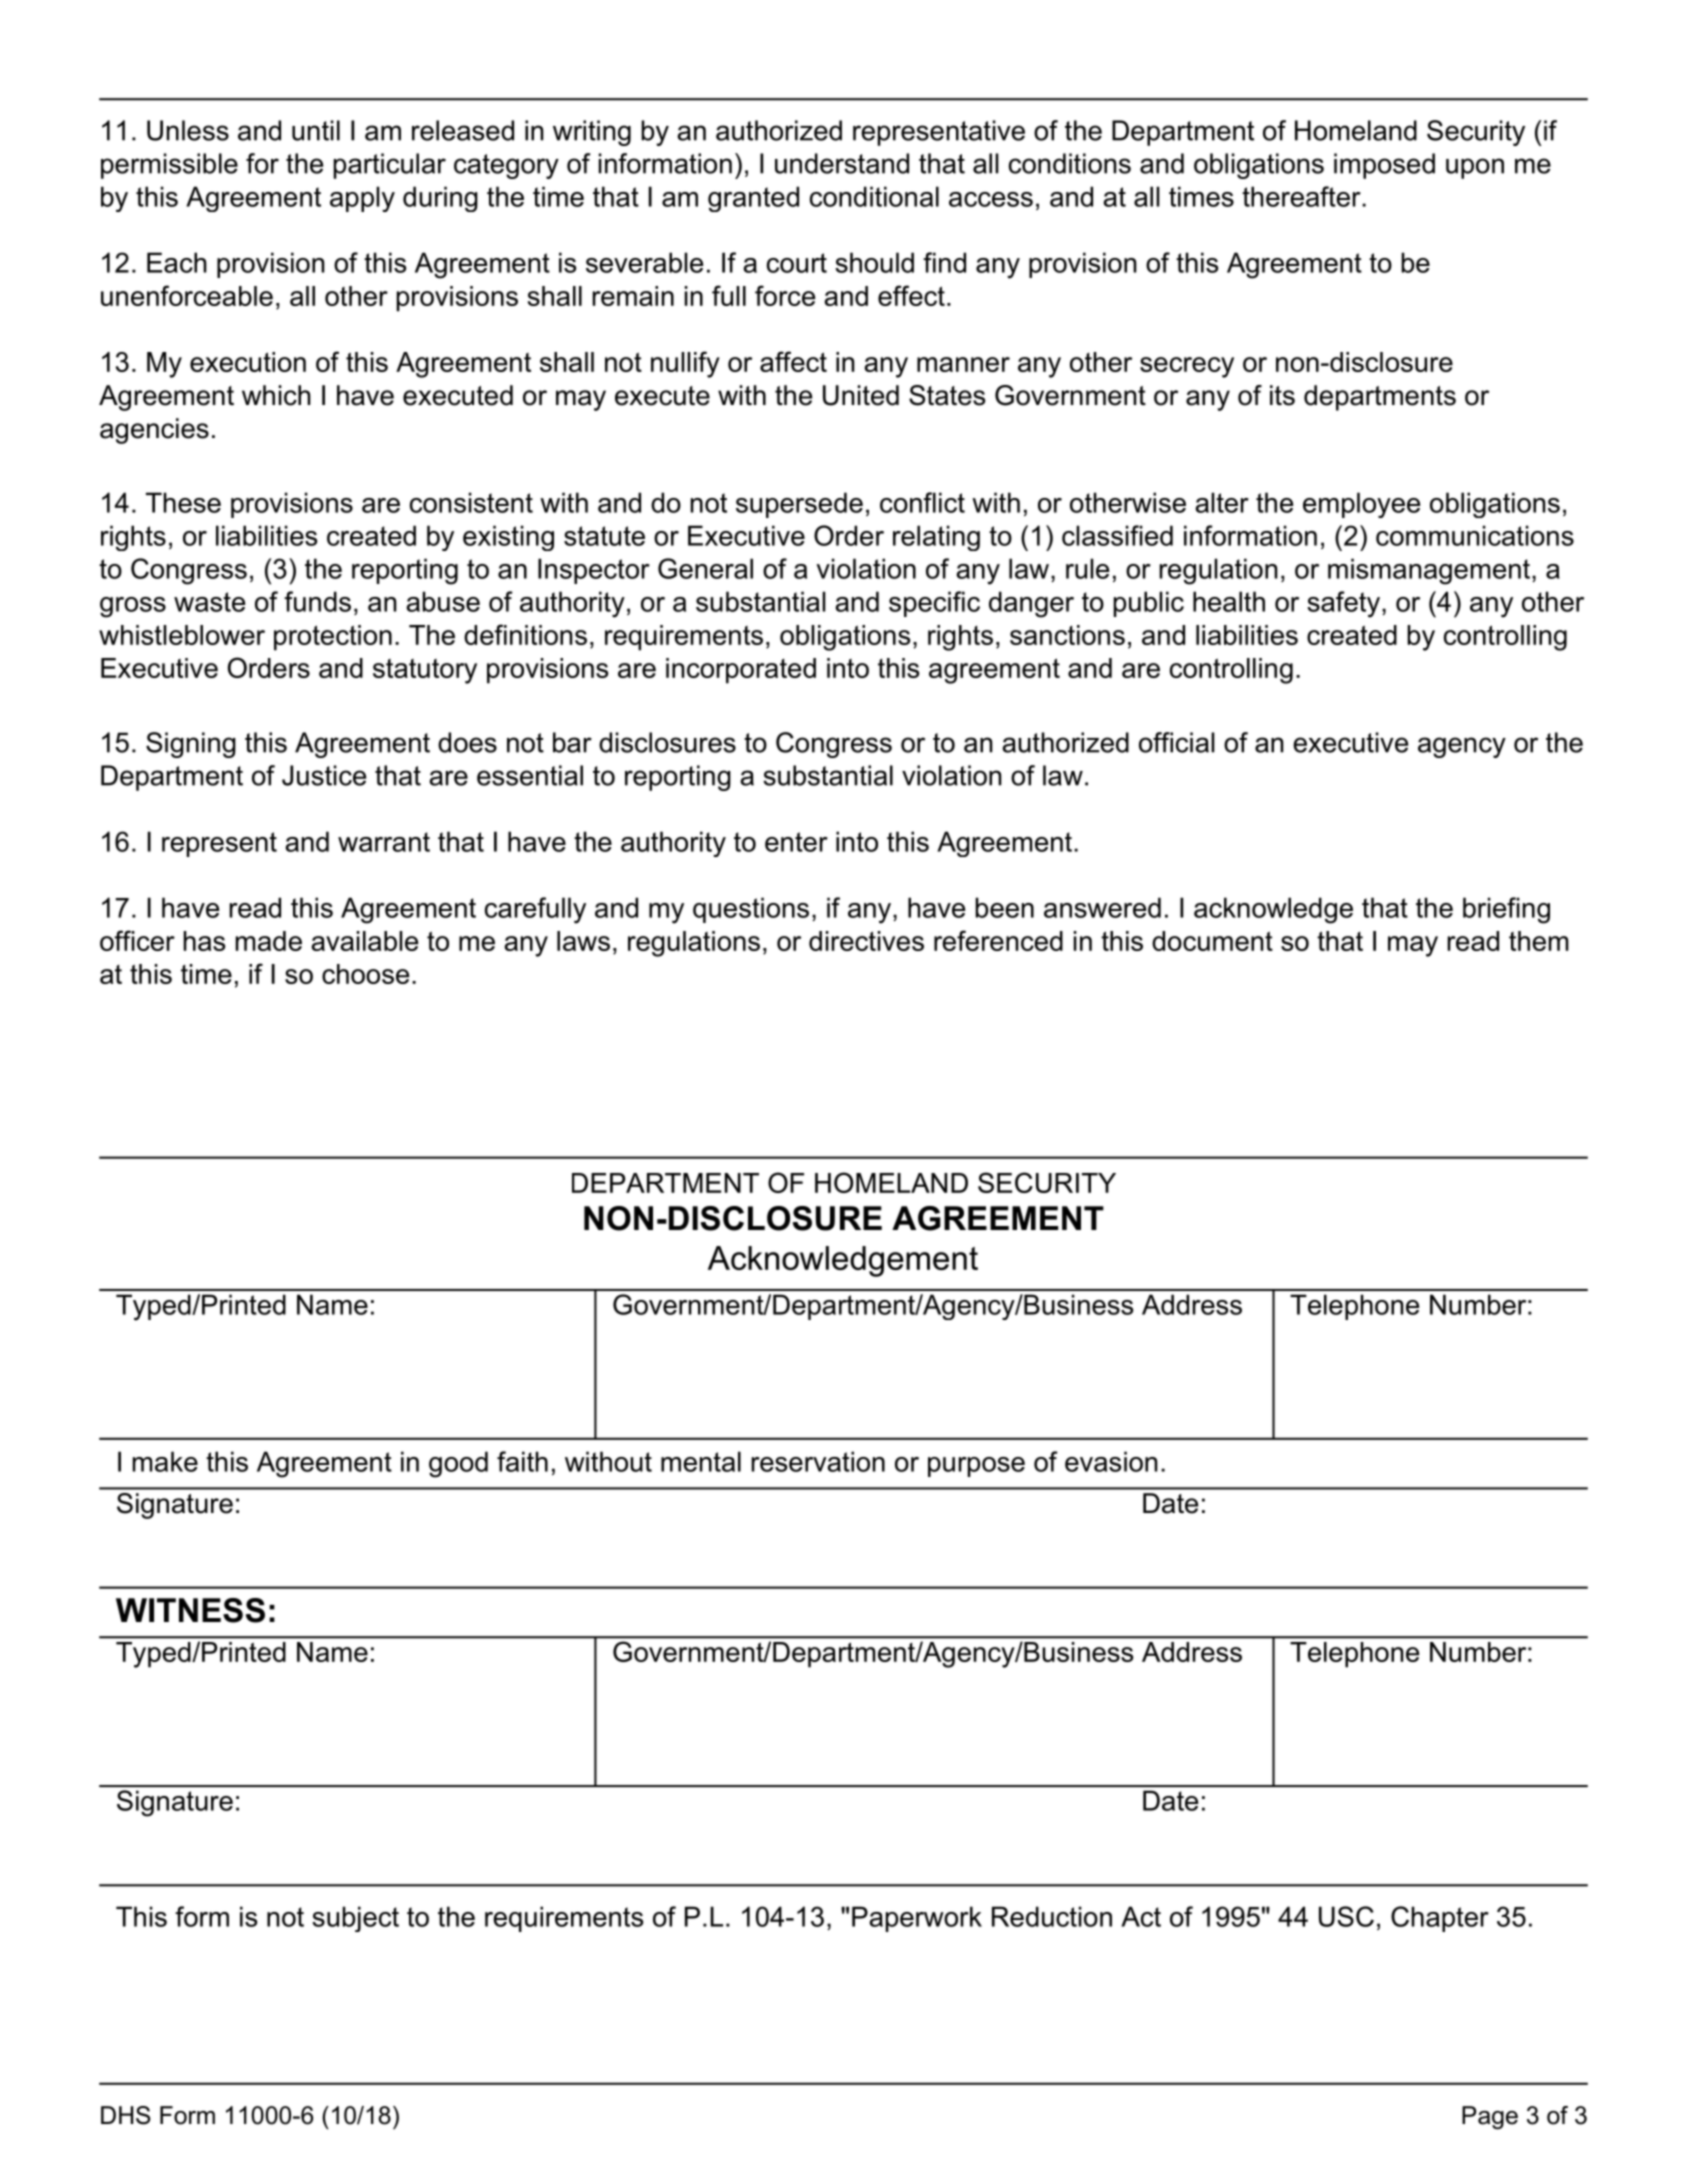  Describe the element at coordinates (317, 601) in the page. I see `funds` at that location.
